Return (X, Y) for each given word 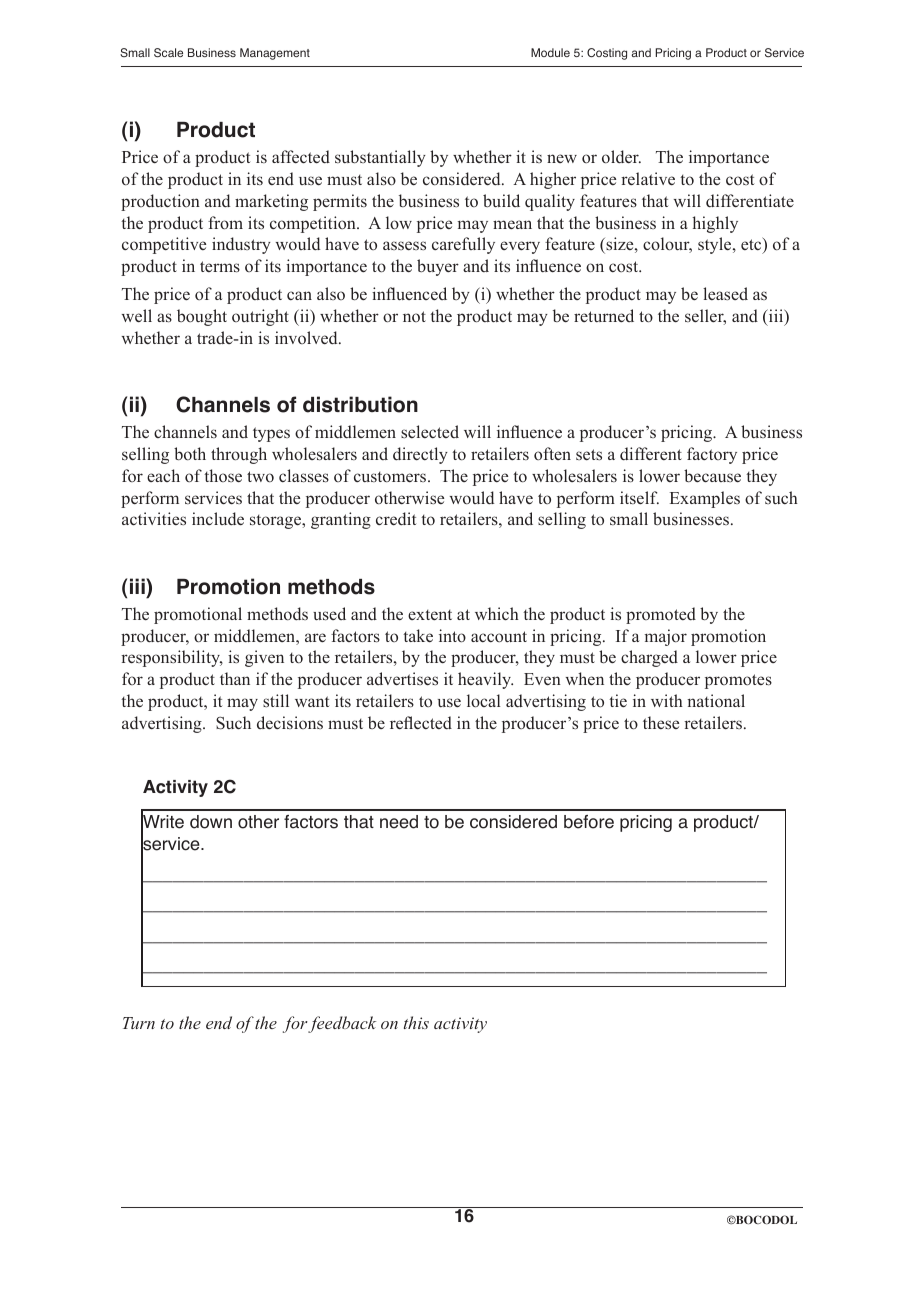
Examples (705, 499)
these (661, 722)
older (621, 157)
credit (396, 519)
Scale (168, 52)
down (211, 822)
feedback (341, 1024)
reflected (421, 723)
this (416, 1022)
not (414, 316)
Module (550, 52)
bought (202, 317)
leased (725, 293)
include (218, 519)
